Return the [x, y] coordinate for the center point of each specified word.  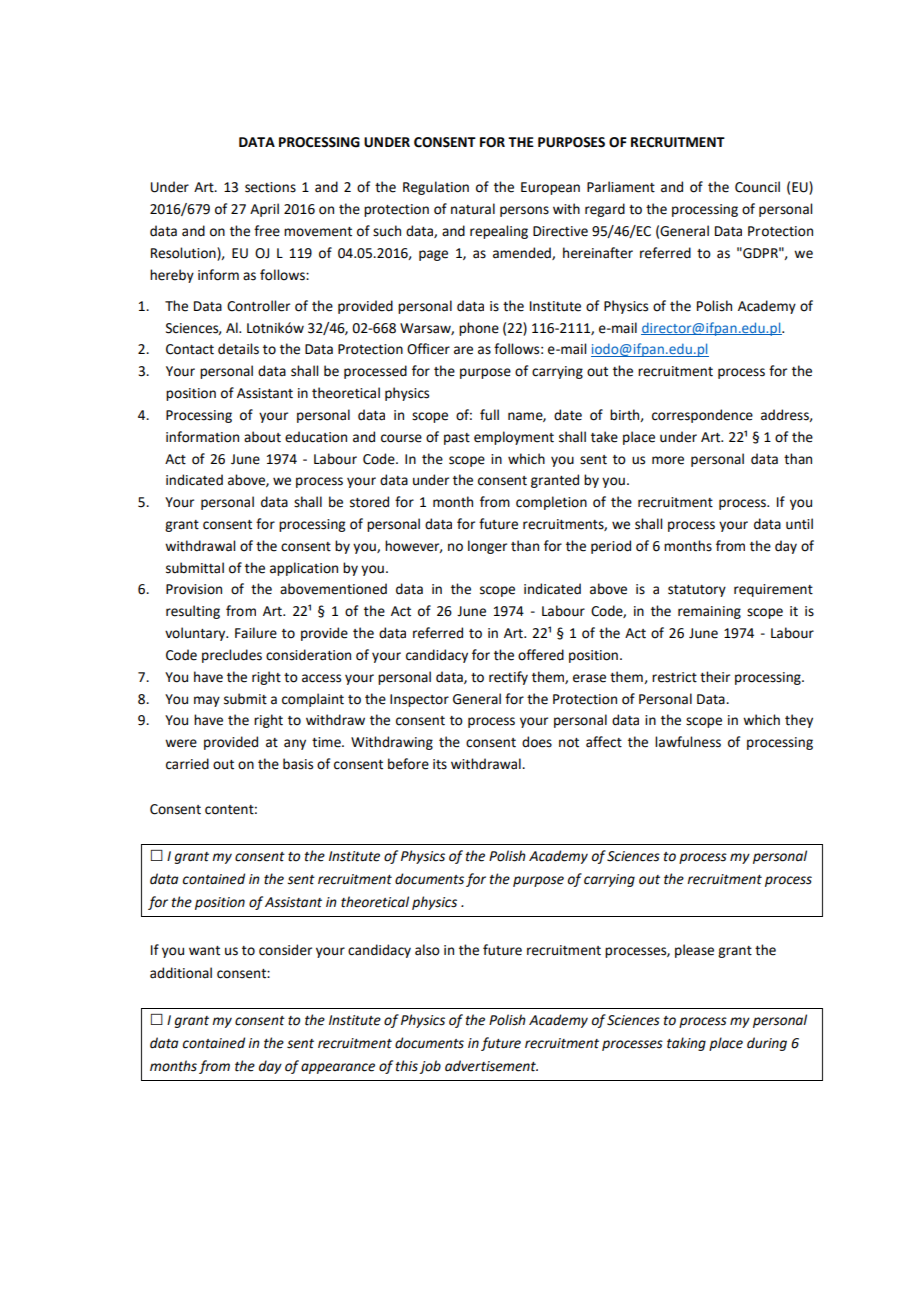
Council [757, 187]
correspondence [702, 416]
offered [541, 655]
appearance [338, 1068]
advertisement [491, 1066]
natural [473, 209]
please [694, 951]
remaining [709, 612]
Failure [256, 633]
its [440, 764]
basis [298, 764]
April [264, 210]
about [262, 437]
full [489, 415]
